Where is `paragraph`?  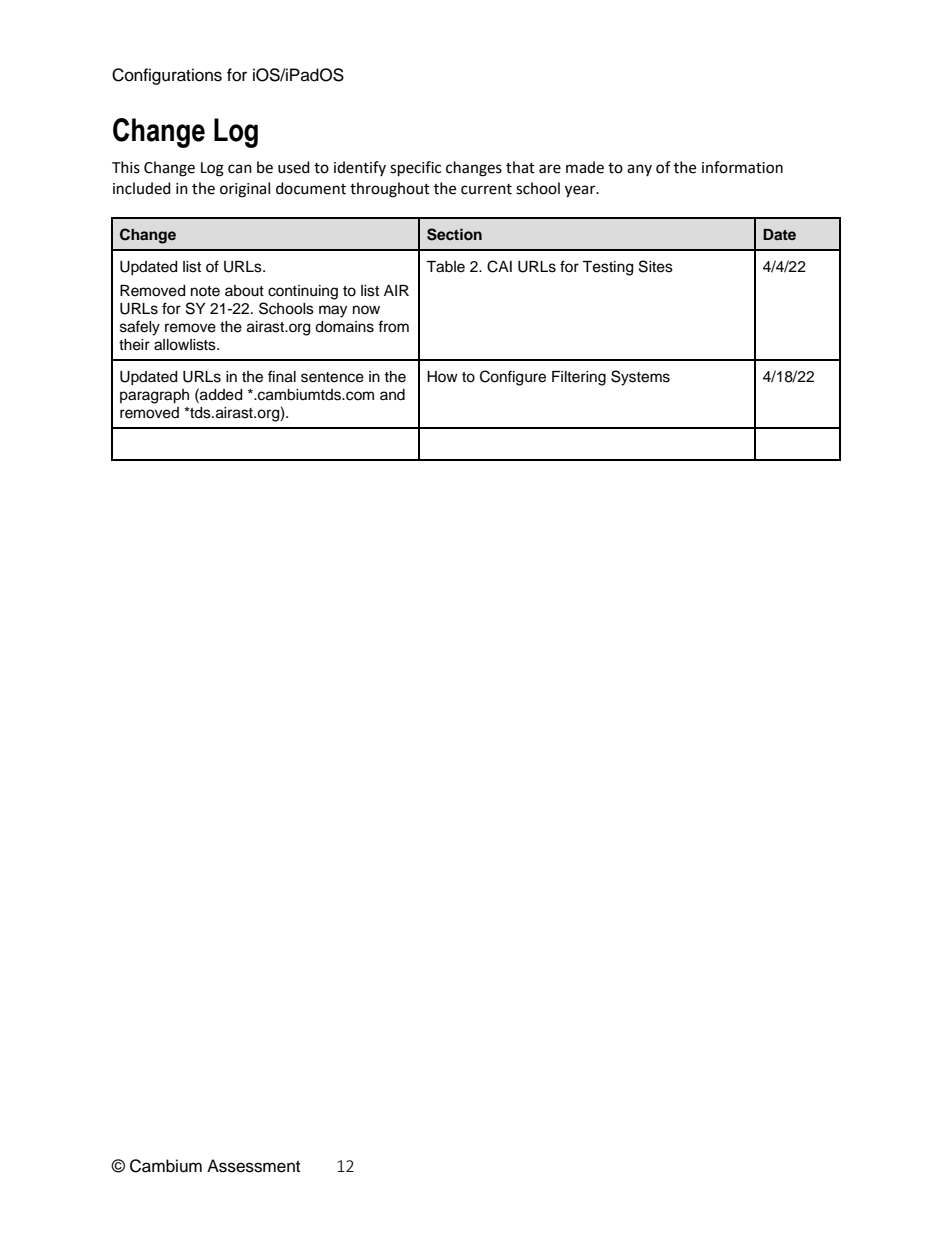
paragraph is located at coordinates (154, 396).
